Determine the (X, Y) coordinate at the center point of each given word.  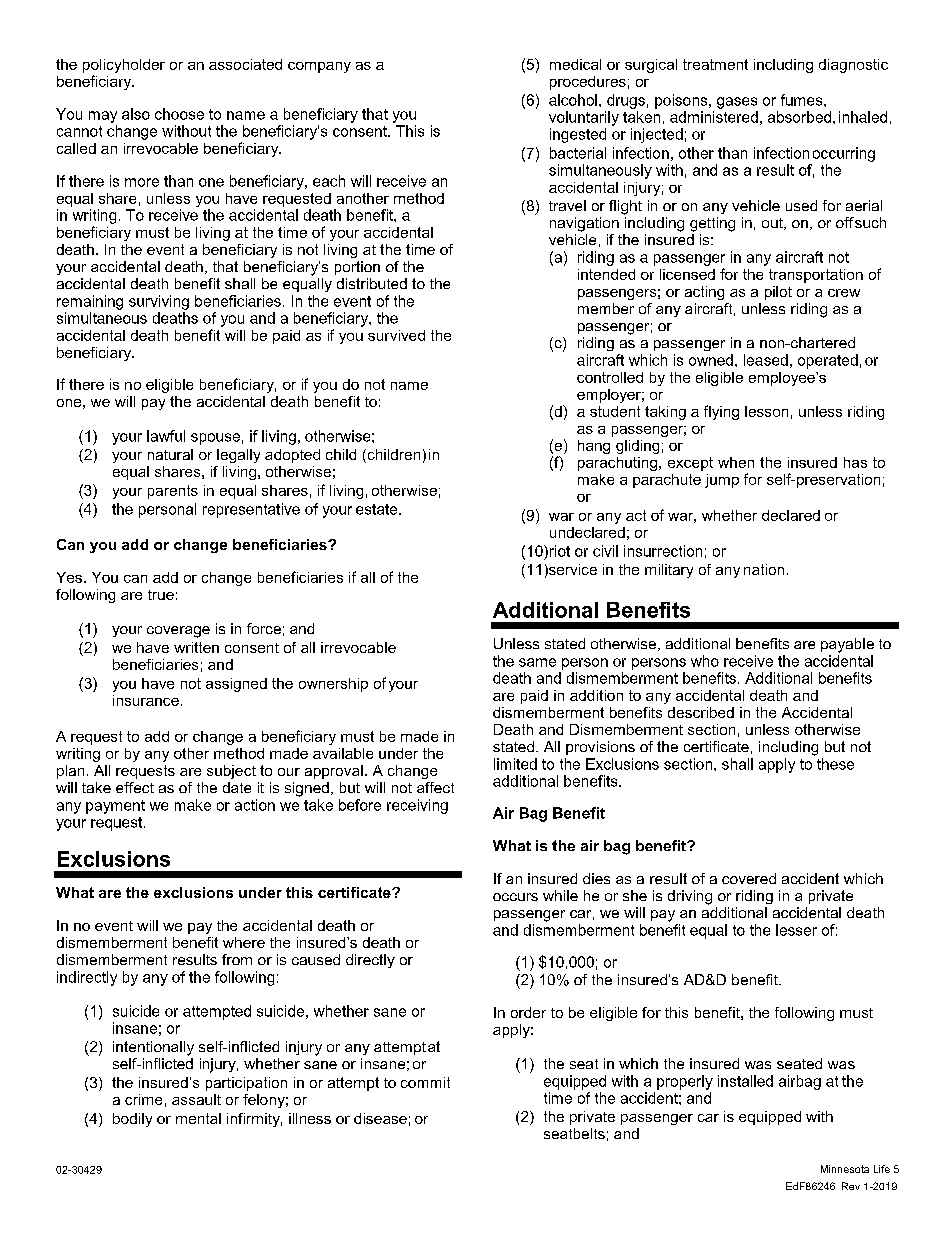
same (537, 662)
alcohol (573, 100)
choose (179, 114)
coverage (178, 632)
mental (198, 1118)
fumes (803, 100)
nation (764, 569)
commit (425, 1082)
